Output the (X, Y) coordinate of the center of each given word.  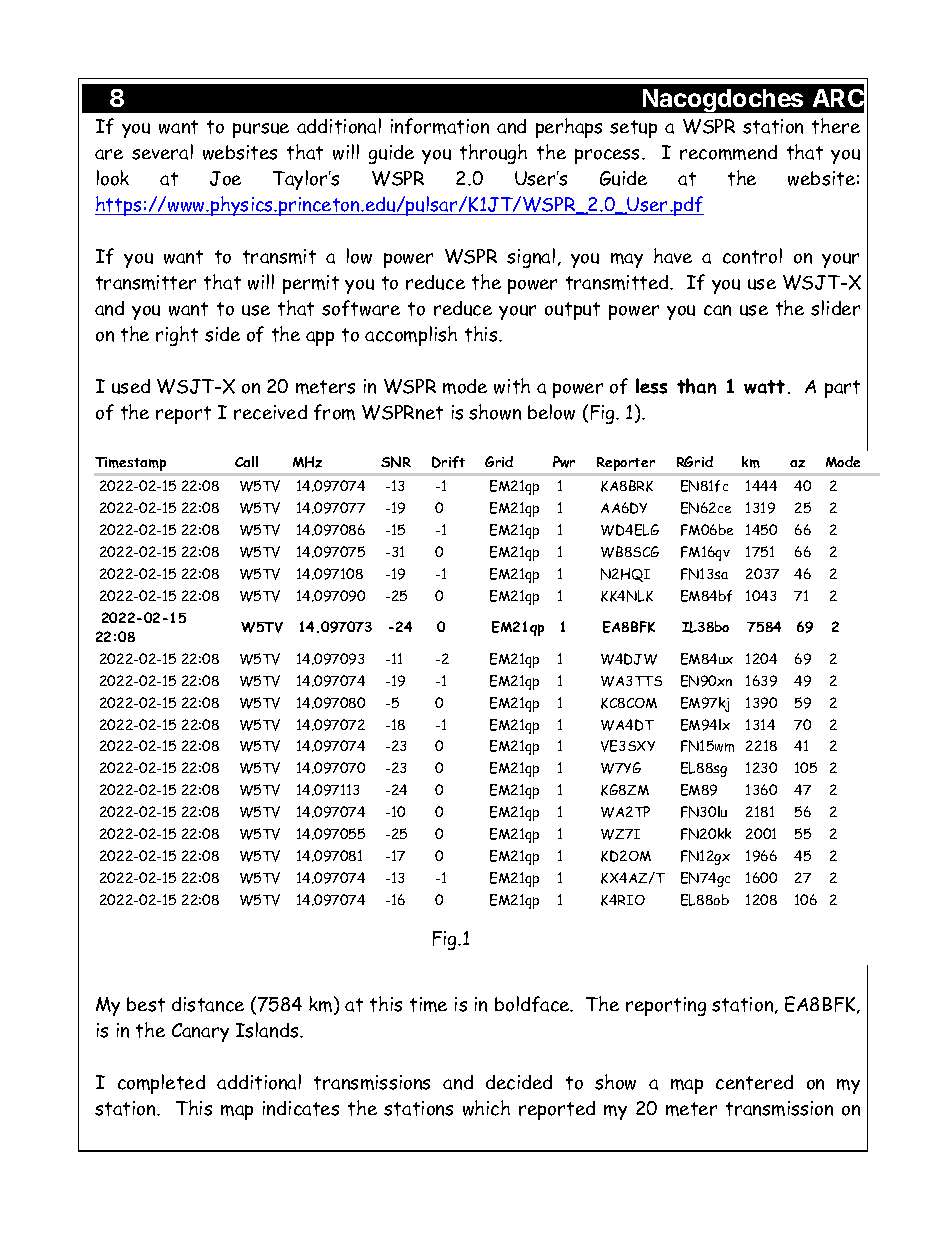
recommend (728, 152)
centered (754, 1082)
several (162, 152)
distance (208, 1004)
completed (161, 1084)
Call (246, 461)
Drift (448, 462)
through (493, 154)
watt (764, 387)
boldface (533, 1004)
